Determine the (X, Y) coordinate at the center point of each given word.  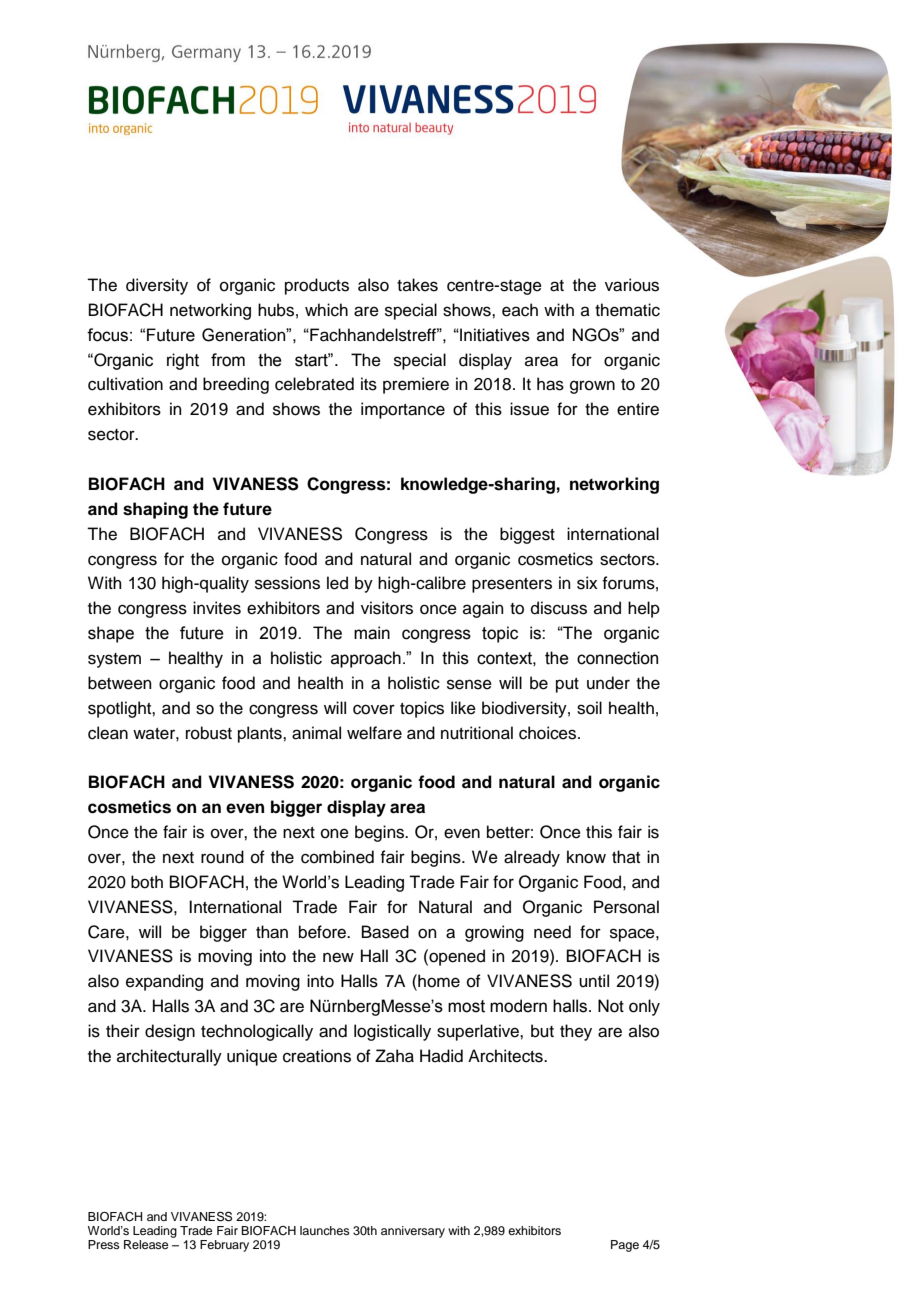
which (326, 310)
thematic (627, 310)
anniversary (413, 1232)
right (183, 361)
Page (625, 1246)
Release (146, 1244)
